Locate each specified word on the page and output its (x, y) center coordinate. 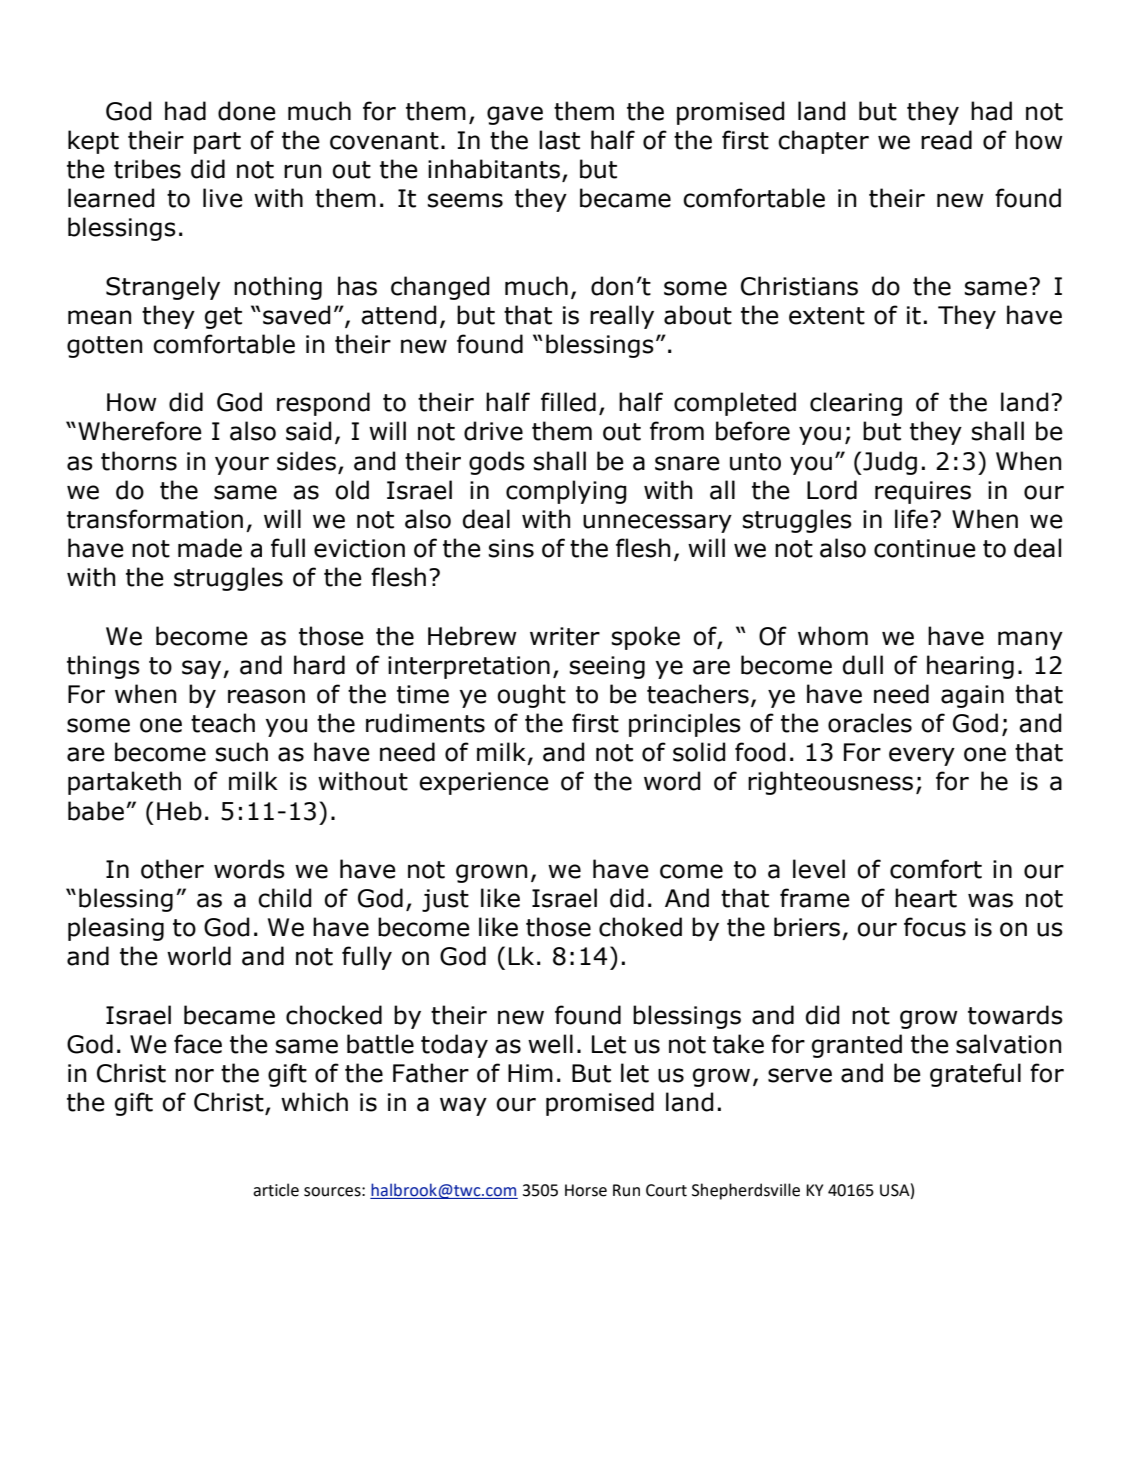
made (210, 548)
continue (925, 548)
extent (827, 316)
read (946, 140)
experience (484, 783)
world (199, 956)
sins (511, 548)
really (622, 317)
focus (935, 927)
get (223, 318)
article (276, 1190)
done (247, 111)
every (922, 756)
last (559, 140)
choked (640, 927)
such (242, 752)
